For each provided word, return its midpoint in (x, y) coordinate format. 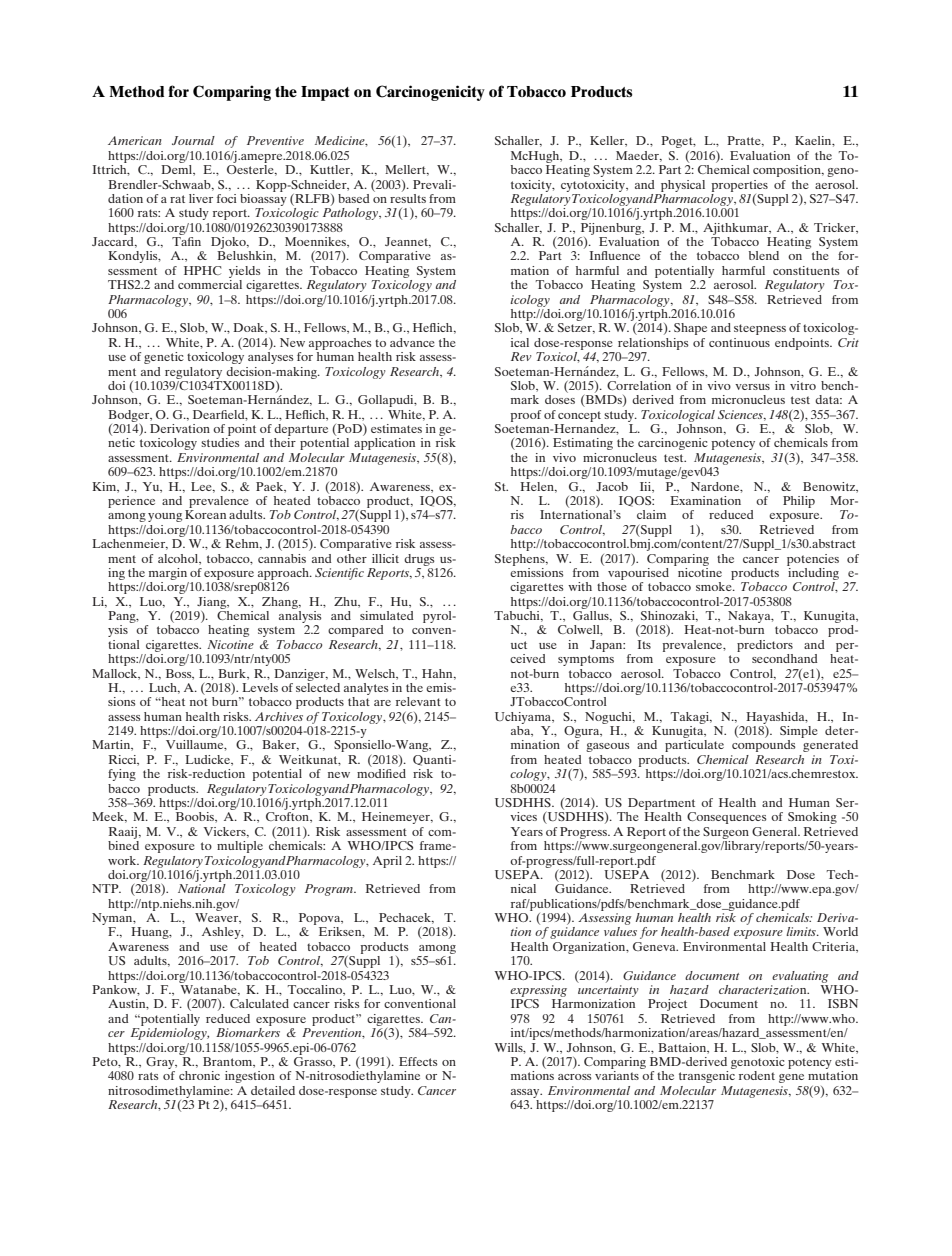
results (408, 197)
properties (739, 186)
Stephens (521, 560)
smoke (715, 586)
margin (168, 574)
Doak (249, 328)
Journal (193, 140)
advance (412, 342)
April (387, 862)
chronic (199, 1075)
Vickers (225, 832)
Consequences (727, 818)
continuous (739, 342)
